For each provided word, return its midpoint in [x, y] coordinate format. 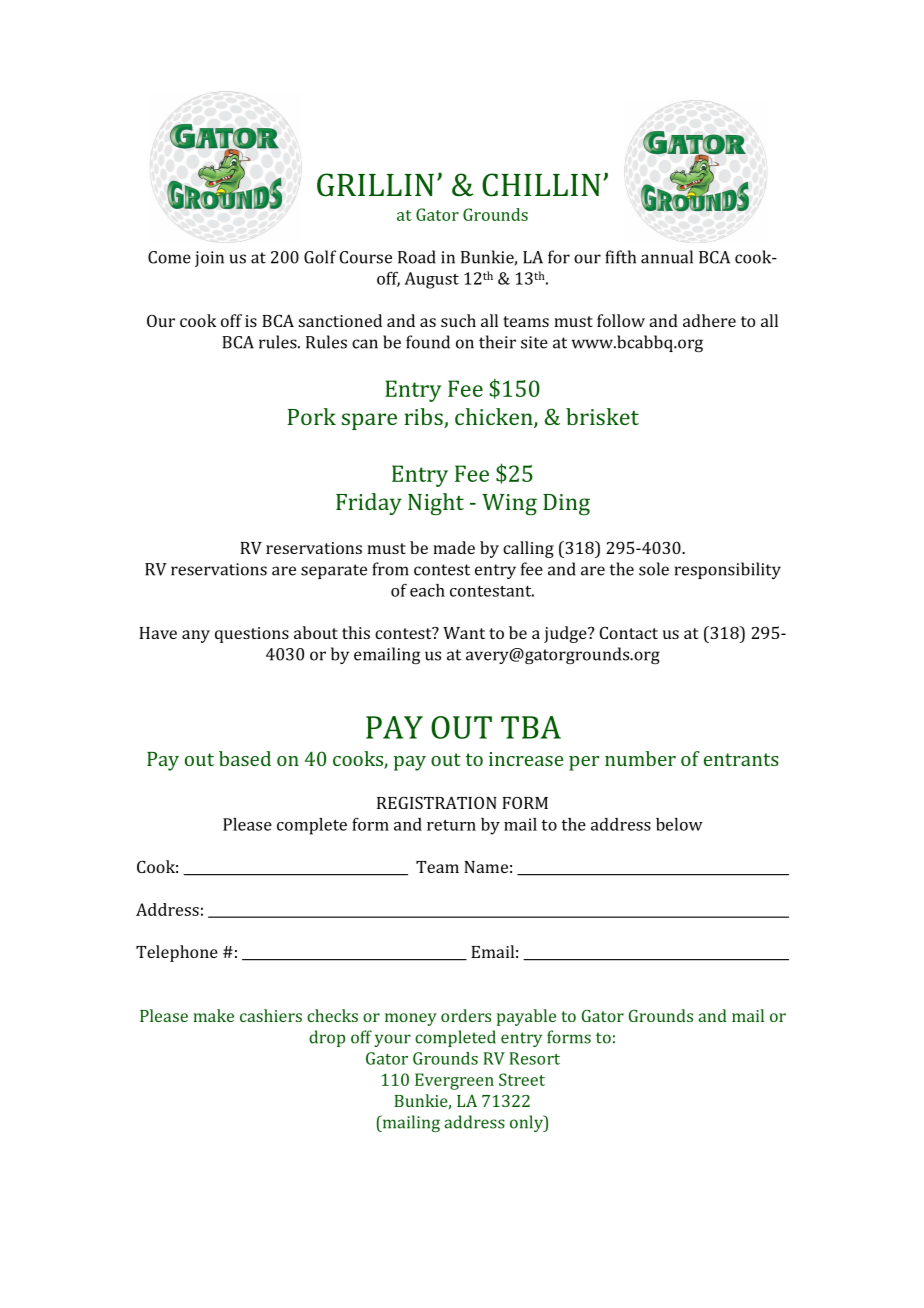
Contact [629, 632]
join [209, 259]
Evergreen [454, 1081]
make [213, 1015]
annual [667, 257]
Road [417, 257]
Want [464, 633]
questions [252, 635]
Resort [534, 1058]
